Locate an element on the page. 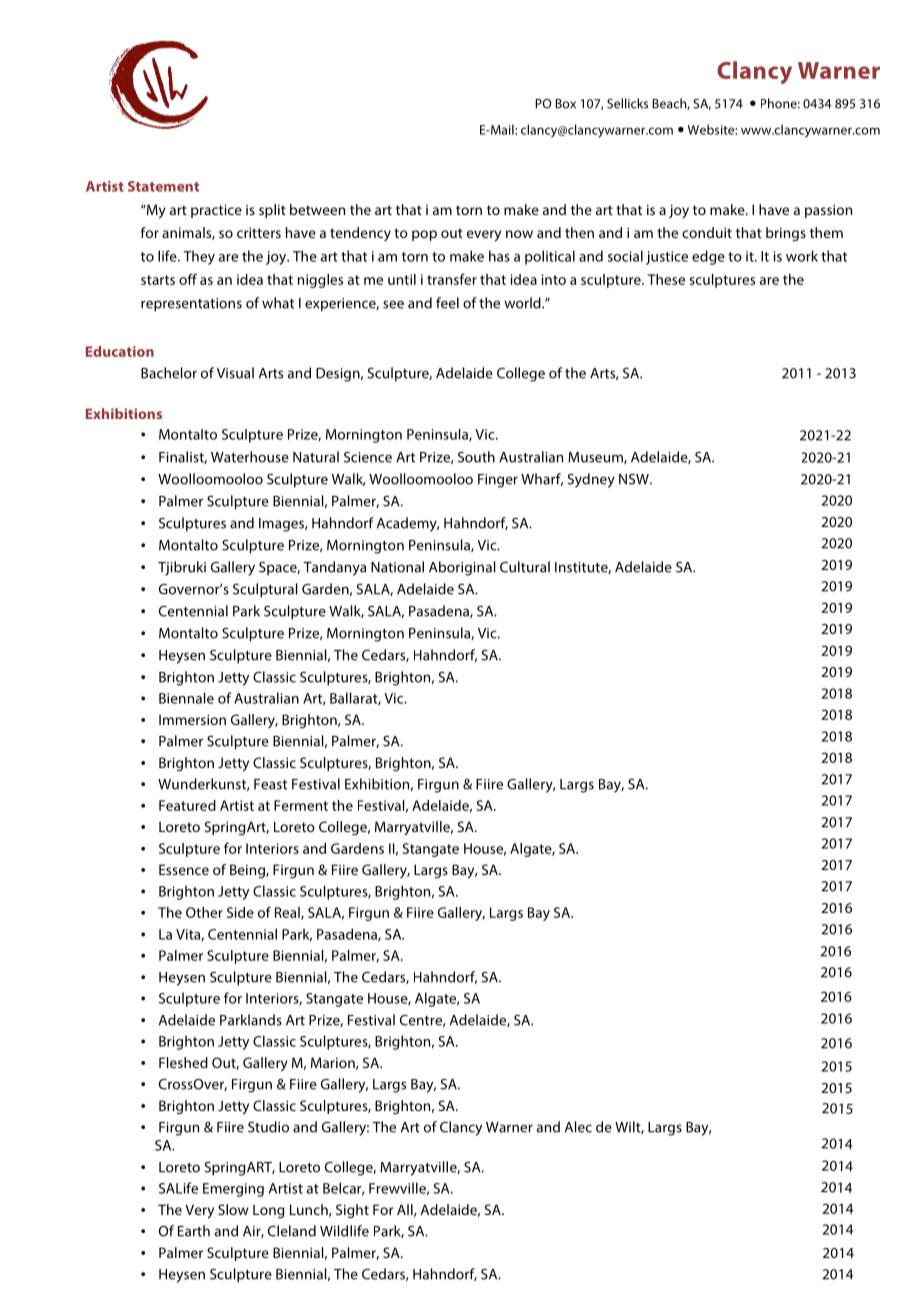 The width and height of the document is (924, 1308). conduit is located at coordinates (707, 232).
